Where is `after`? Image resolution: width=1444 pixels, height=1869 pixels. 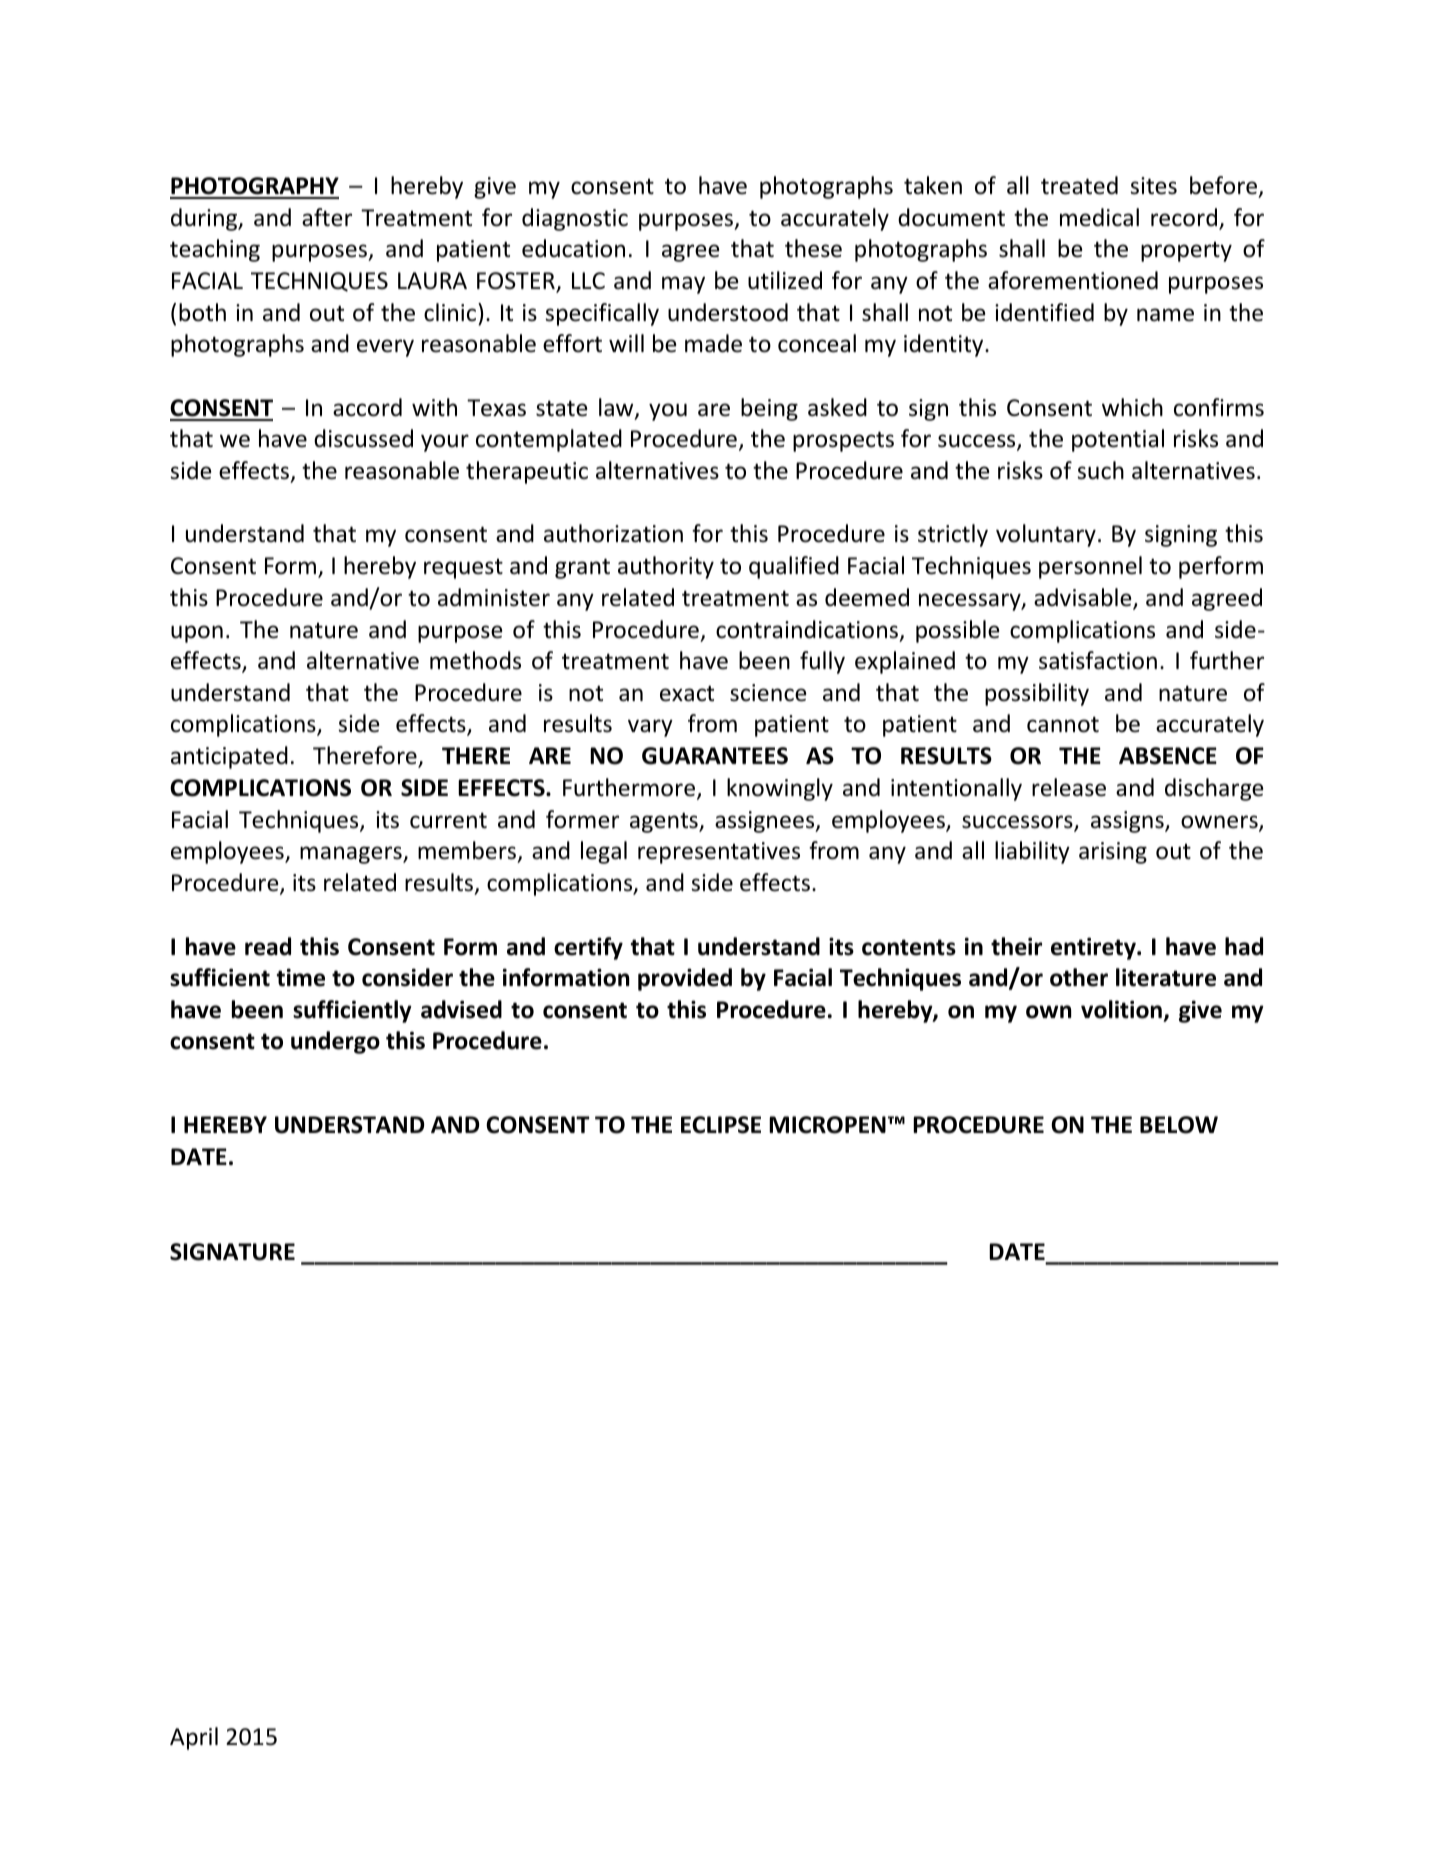 after is located at coordinates (327, 217).
